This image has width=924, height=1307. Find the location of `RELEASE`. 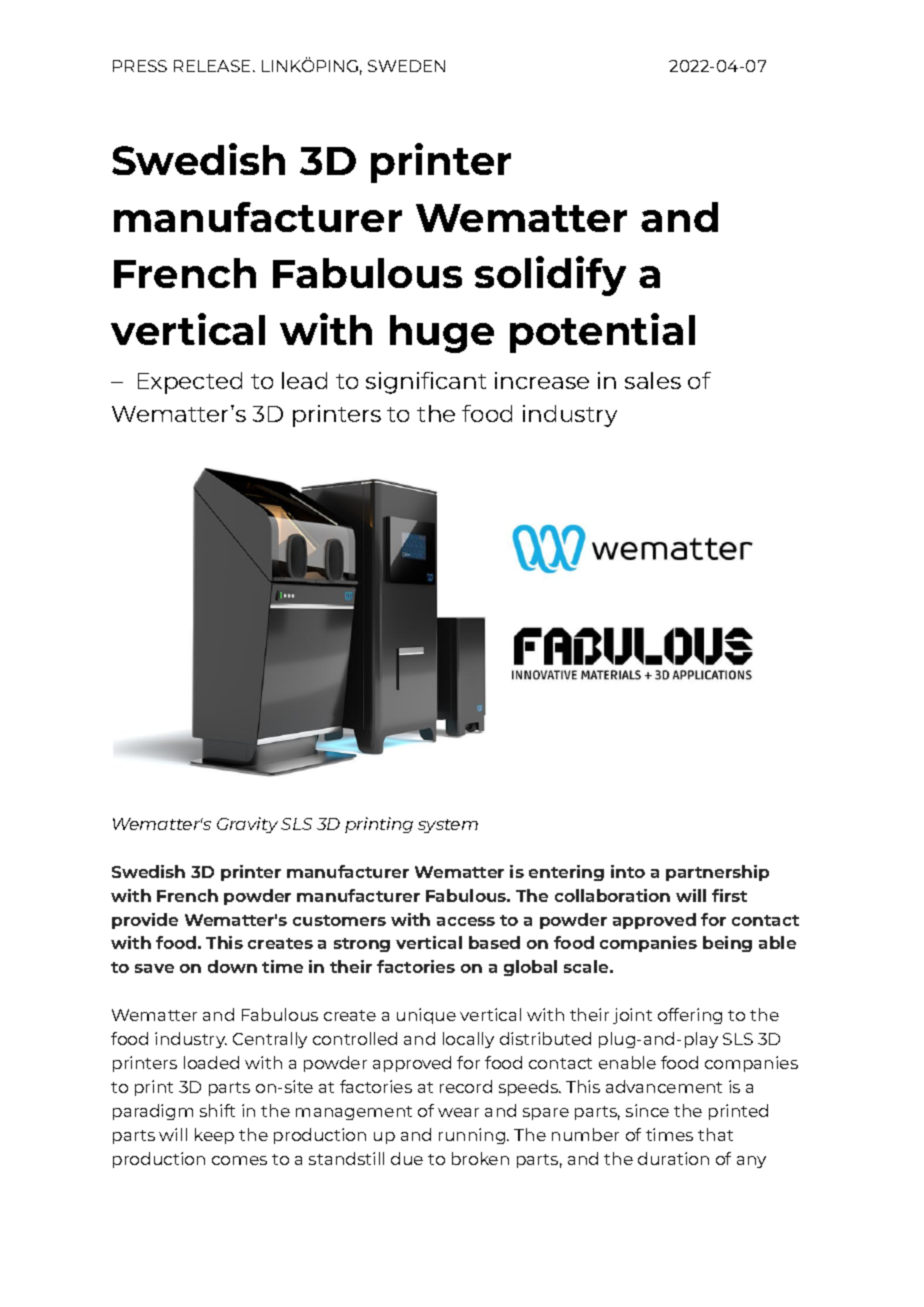

RELEASE is located at coordinates (214, 66).
